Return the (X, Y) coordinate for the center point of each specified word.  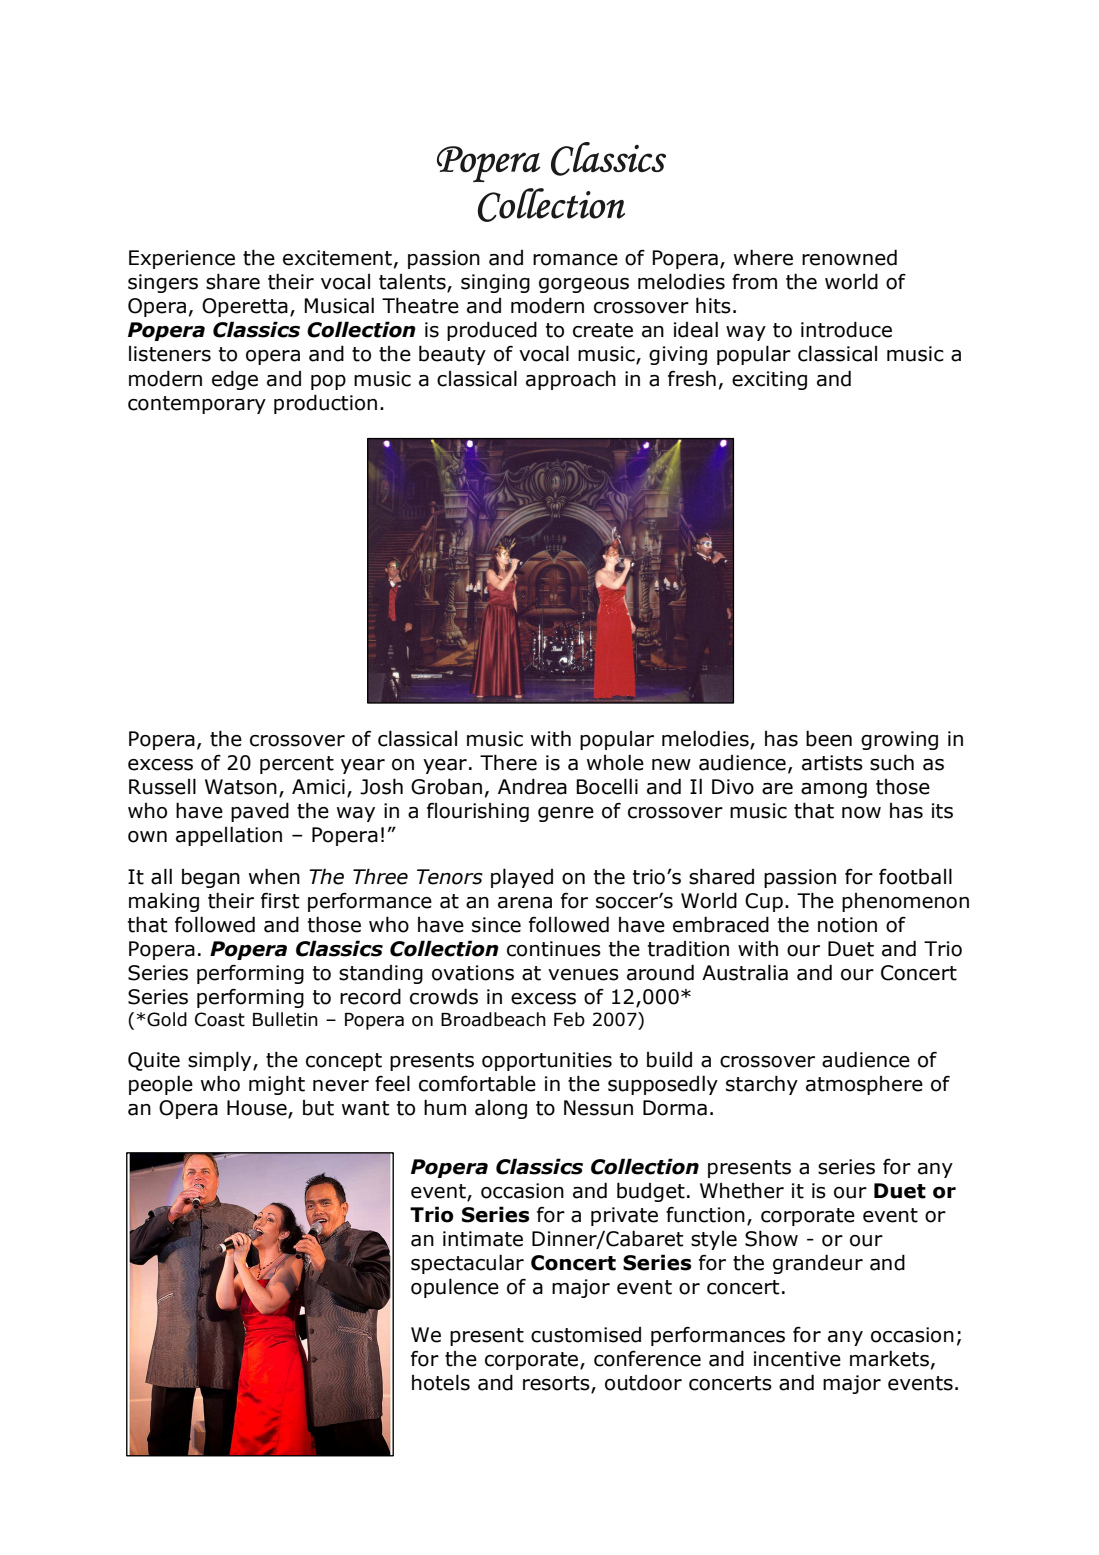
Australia (745, 972)
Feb (569, 1019)
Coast (220, 1019)
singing (495, 283)
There (508, 762)
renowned (849, 257)
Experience (182, 259)
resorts (557, 1384)
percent (297, 765)
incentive (797, 1359)
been (829, 738)
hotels (441, 1382)
